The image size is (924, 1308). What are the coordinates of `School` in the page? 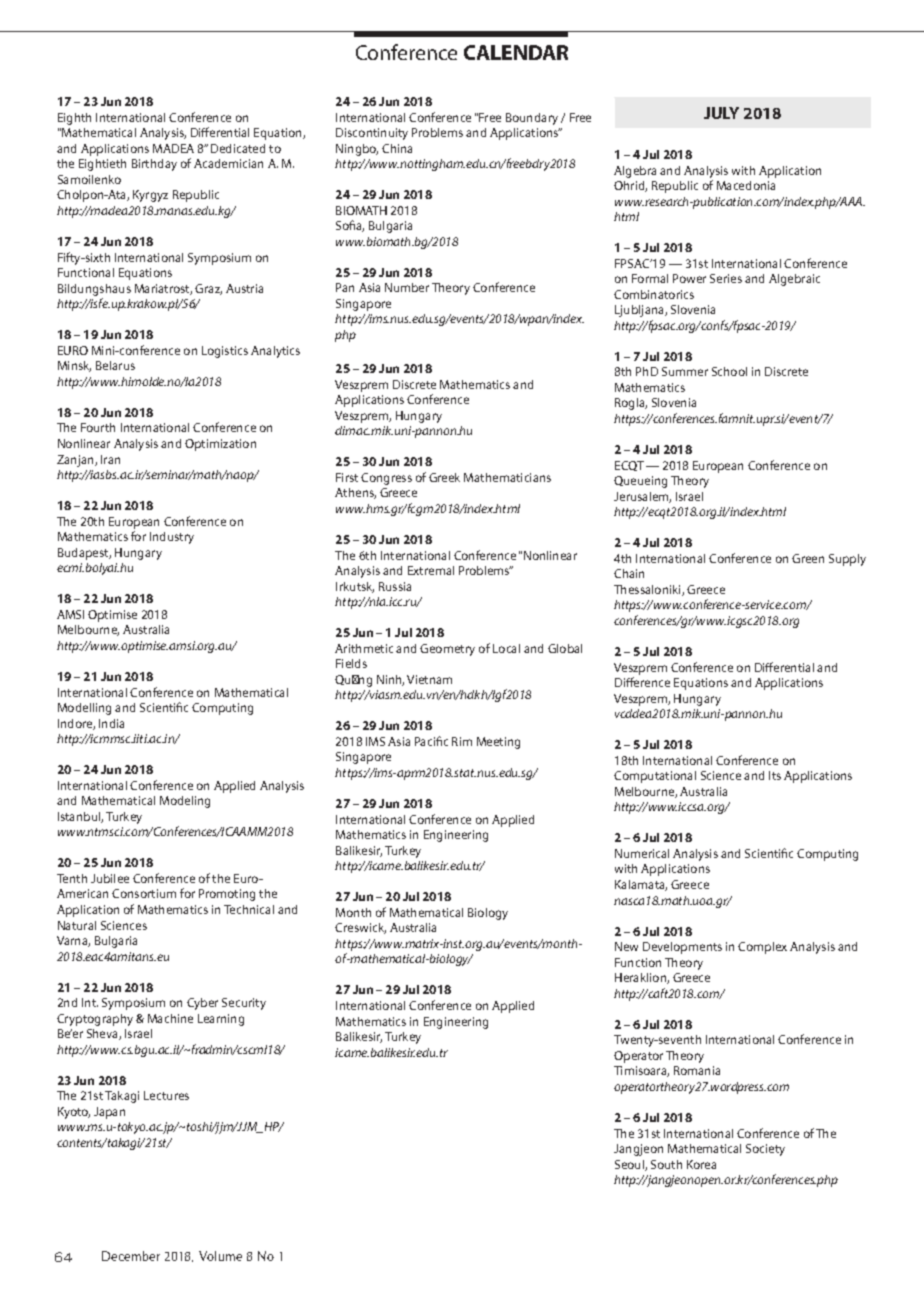 It's located at (729, 371).
